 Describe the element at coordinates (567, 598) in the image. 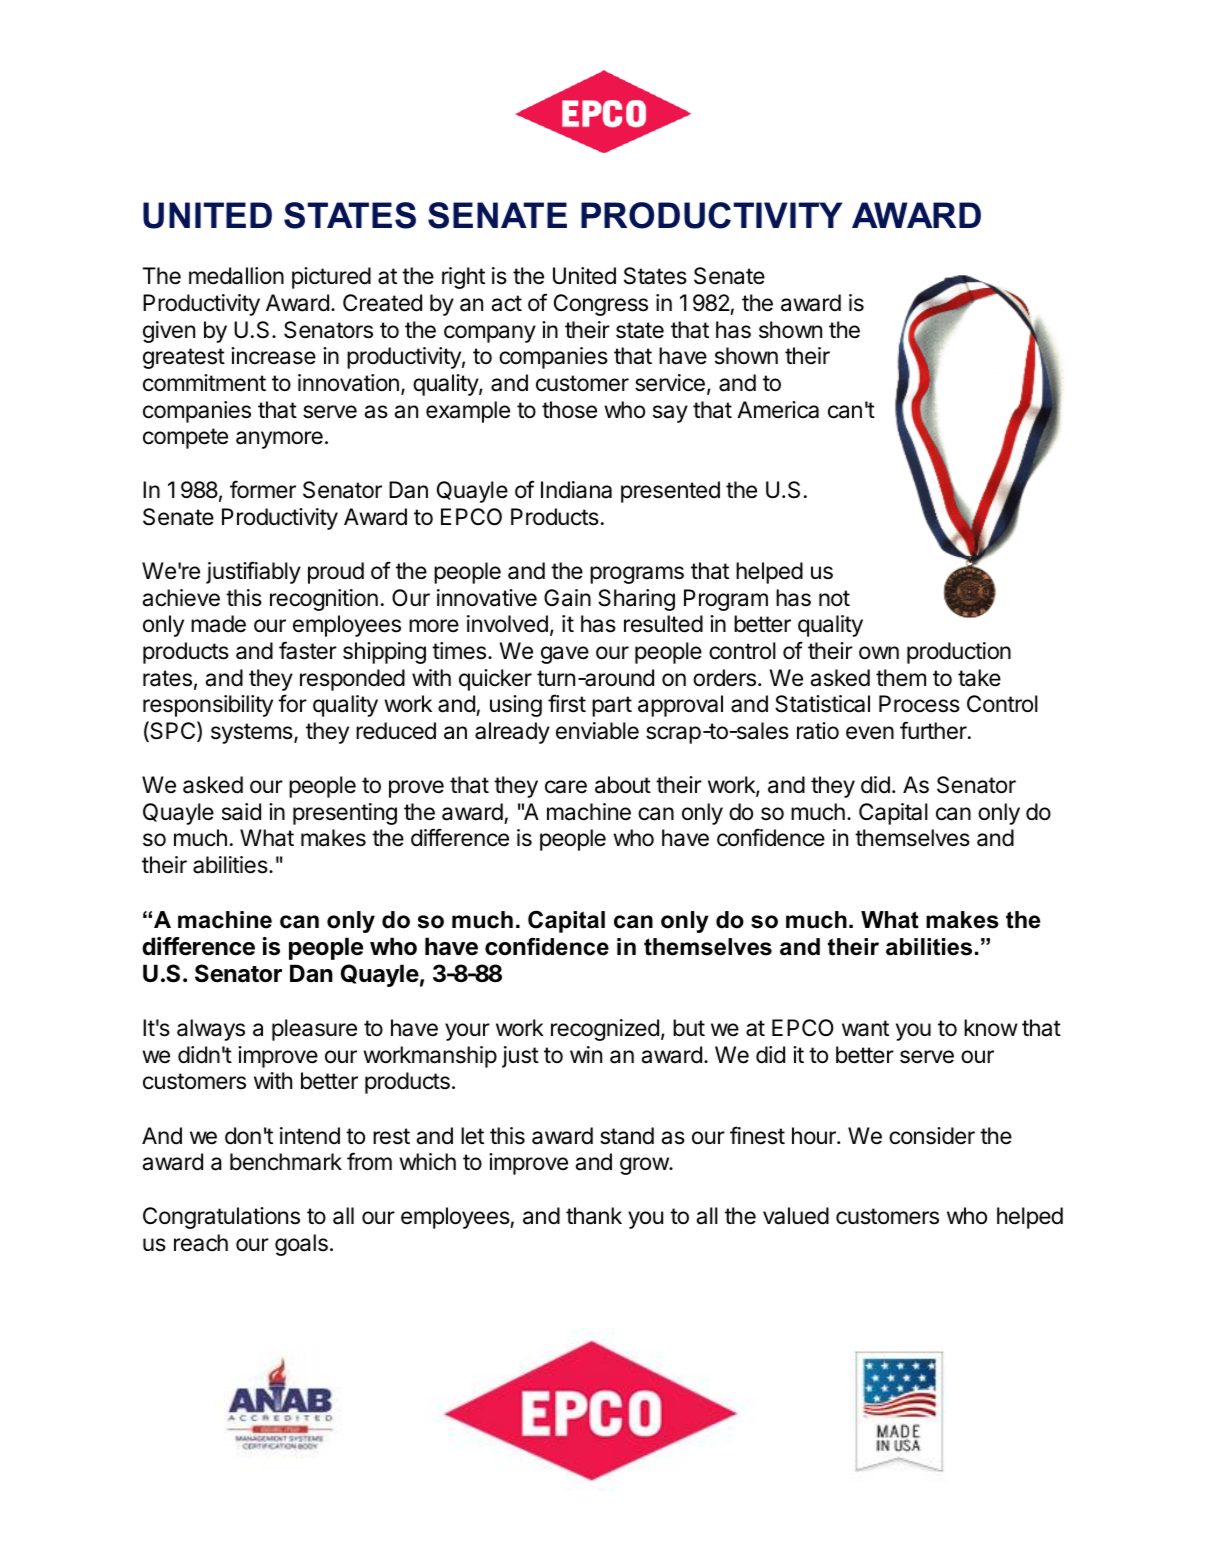

I see `Gain` at that location.
